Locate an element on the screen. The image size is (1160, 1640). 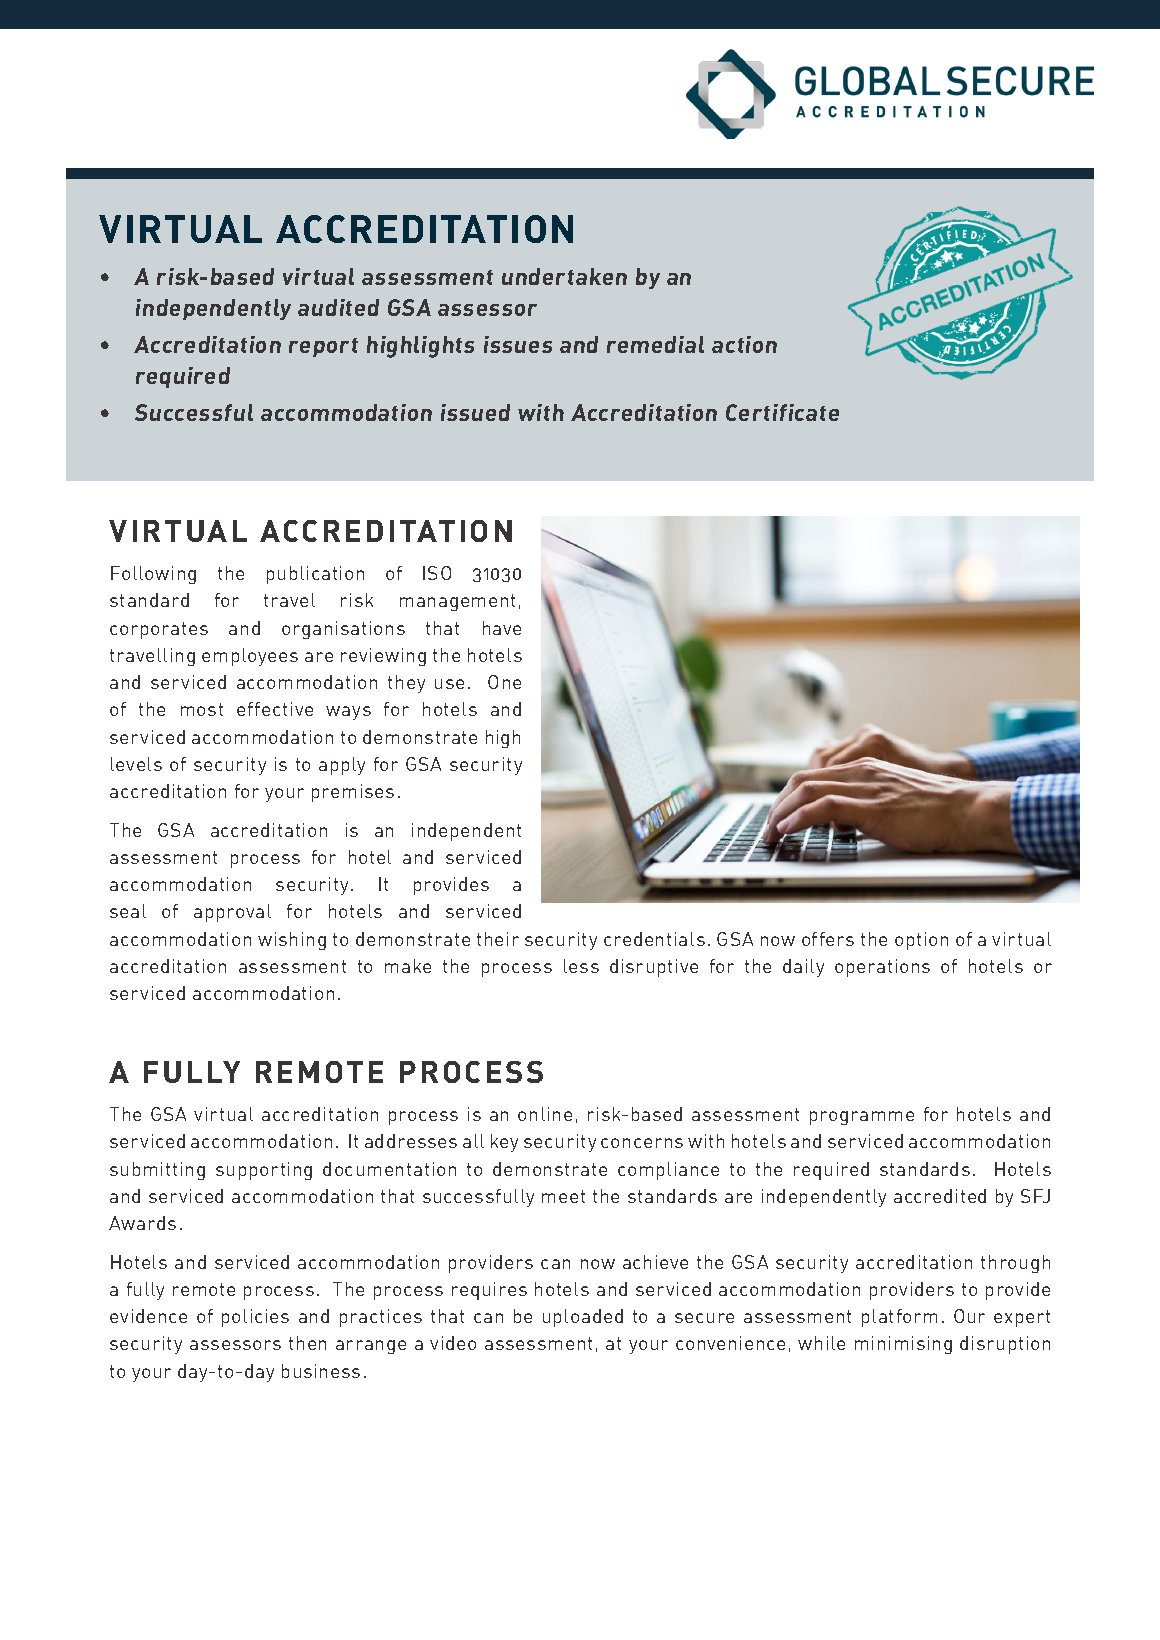
online is located at coordinates (545, 1114).
